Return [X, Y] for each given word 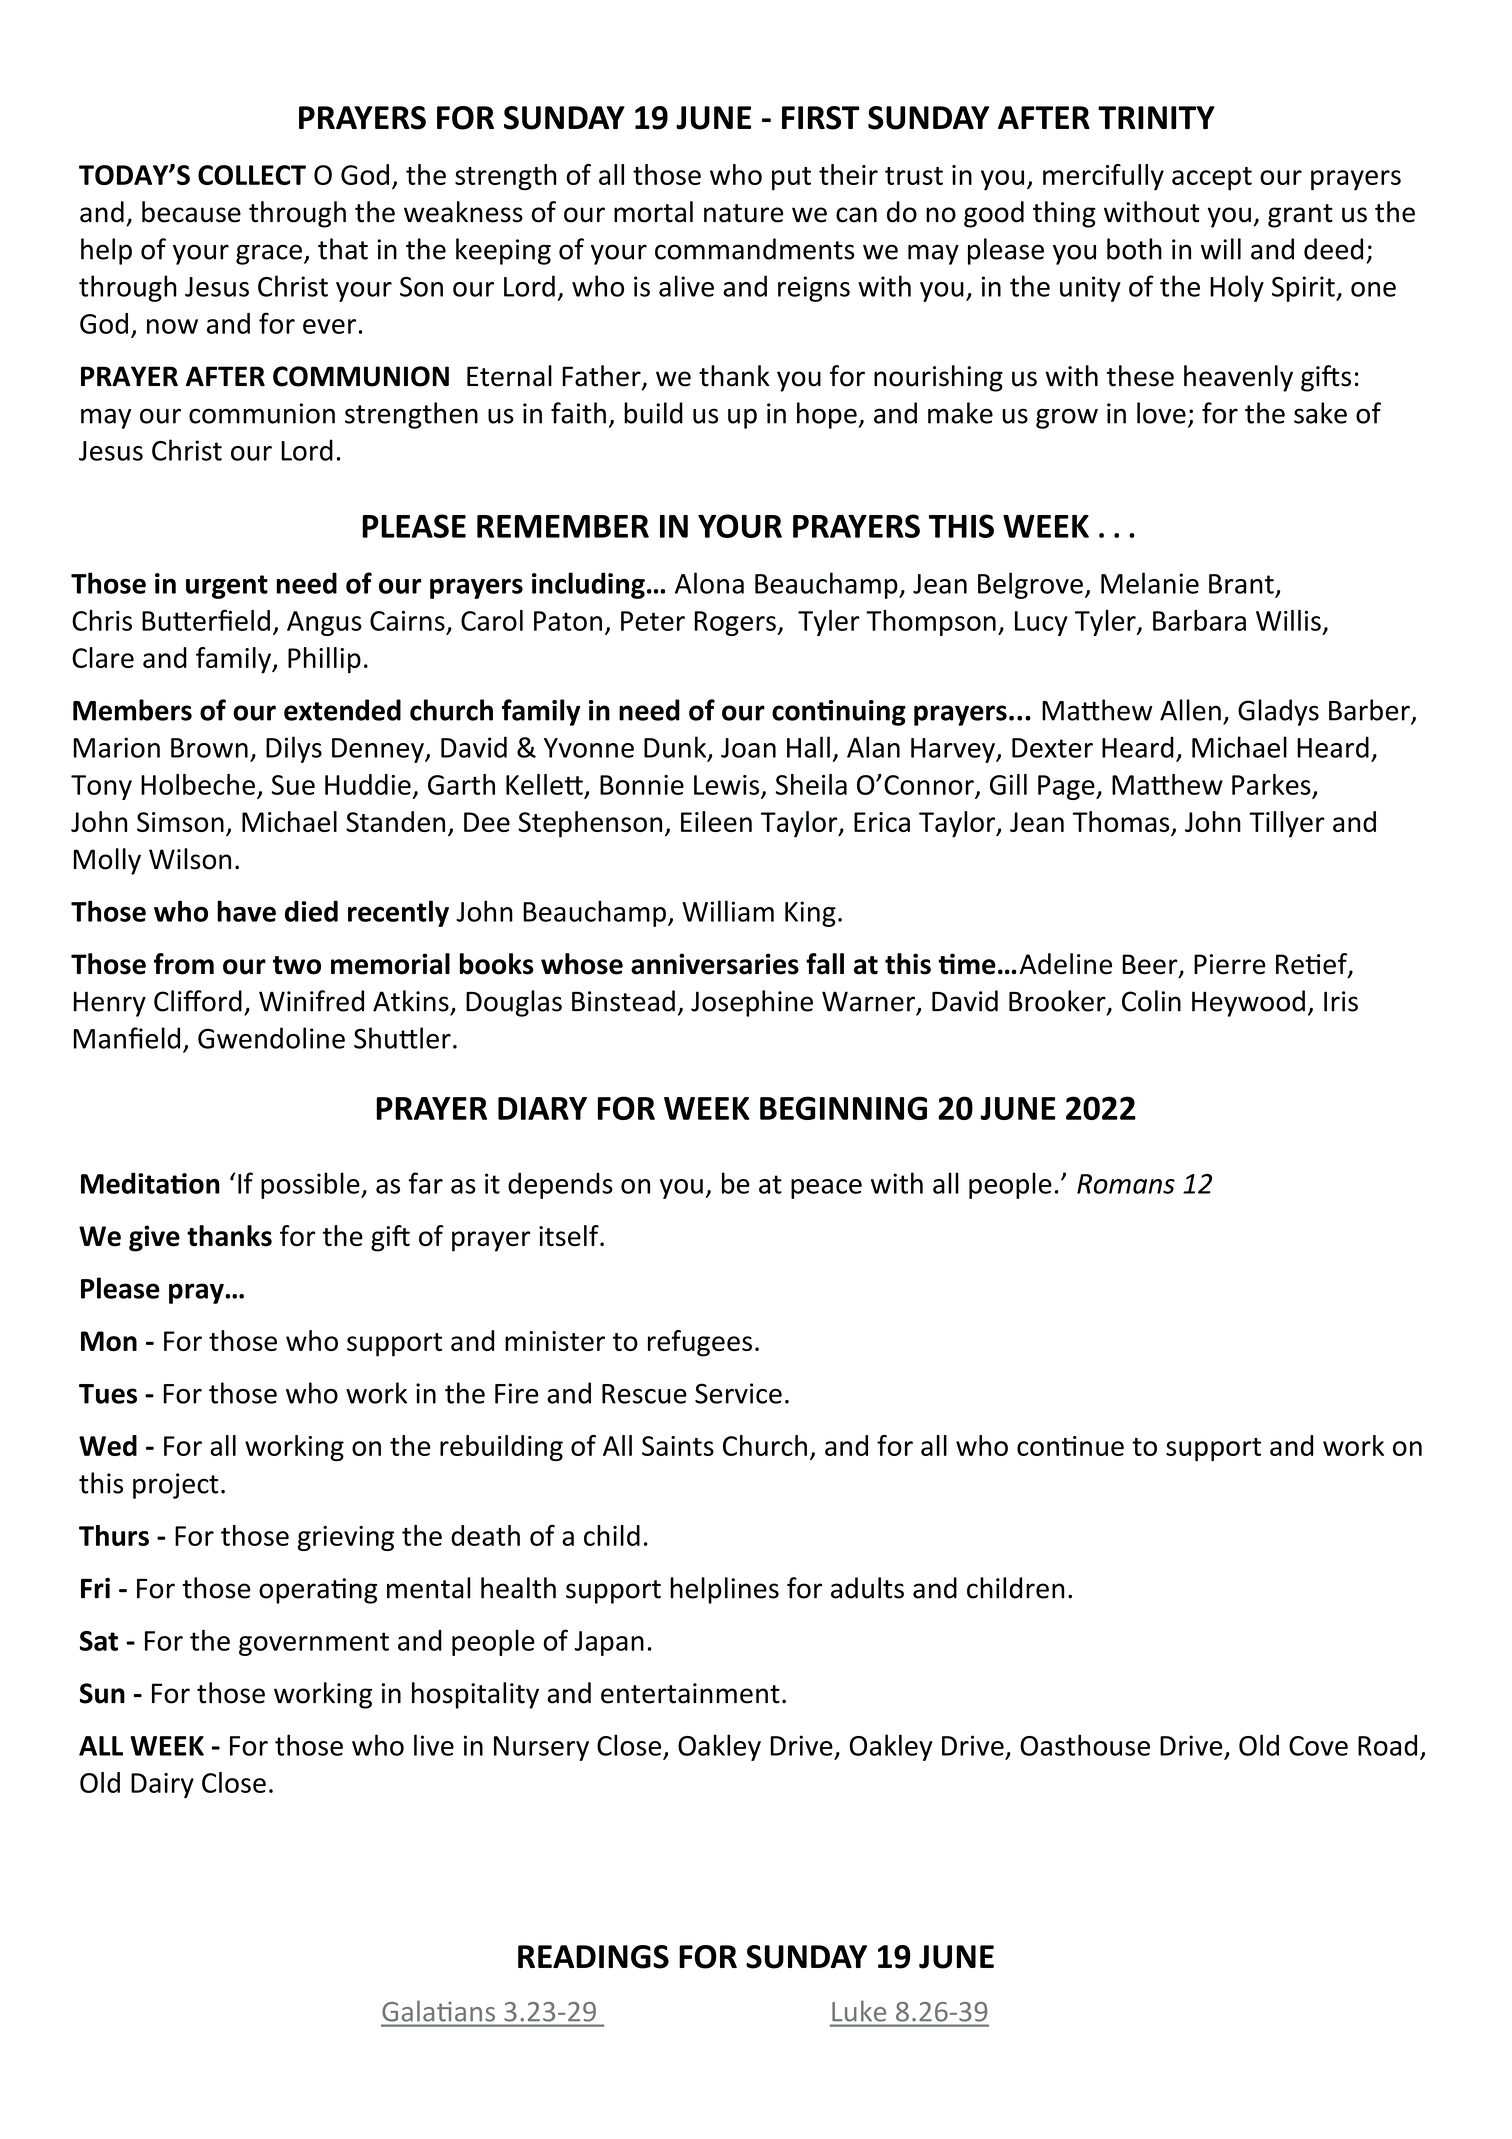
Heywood [1248, 1003]
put [791, 179]
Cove [1318, 1746]
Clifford [198, 1001]
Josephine [752, 1003]
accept [1212, 179]
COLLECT [252, 175]
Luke [859, 2011]
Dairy [162, 1785]
